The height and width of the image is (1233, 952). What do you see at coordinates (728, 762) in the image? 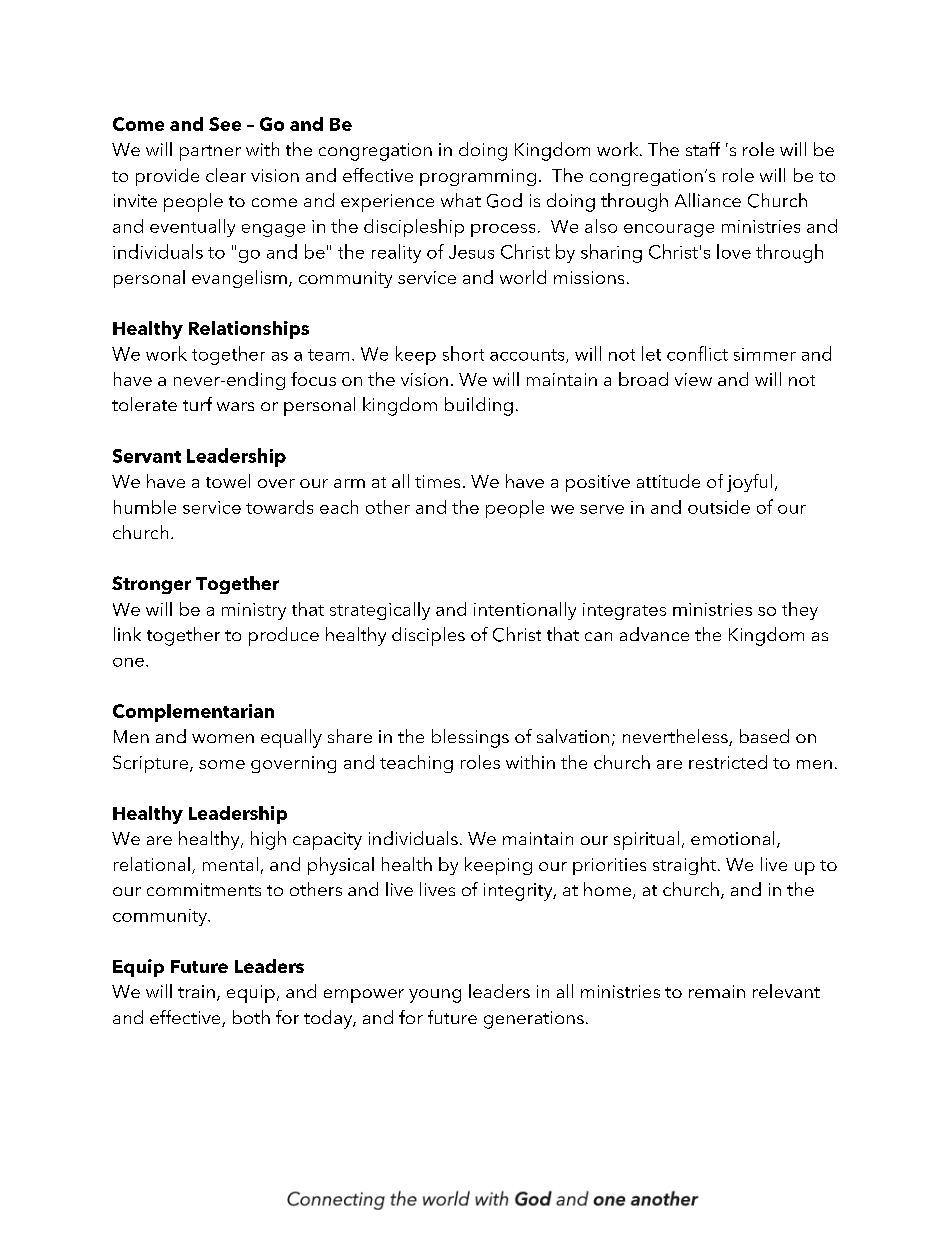
I see `restricted` at bounding box center [728, 762].
